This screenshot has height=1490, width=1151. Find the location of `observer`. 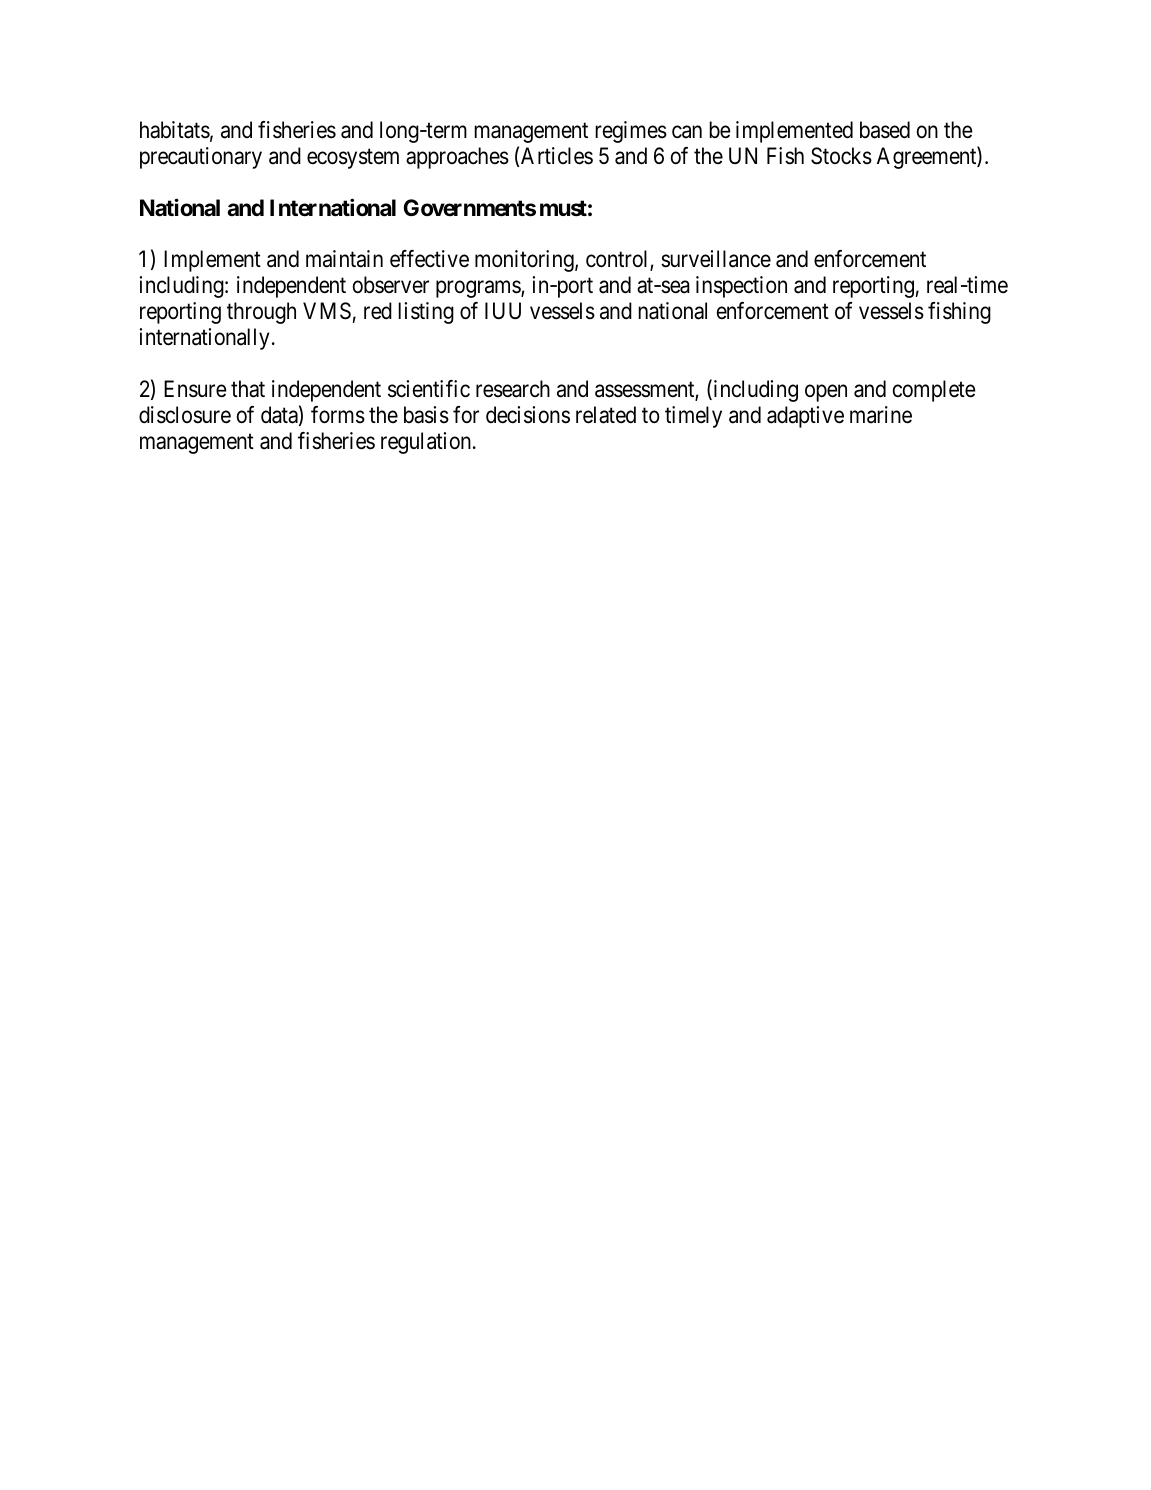

observer is located at coordinates (391, 285).
